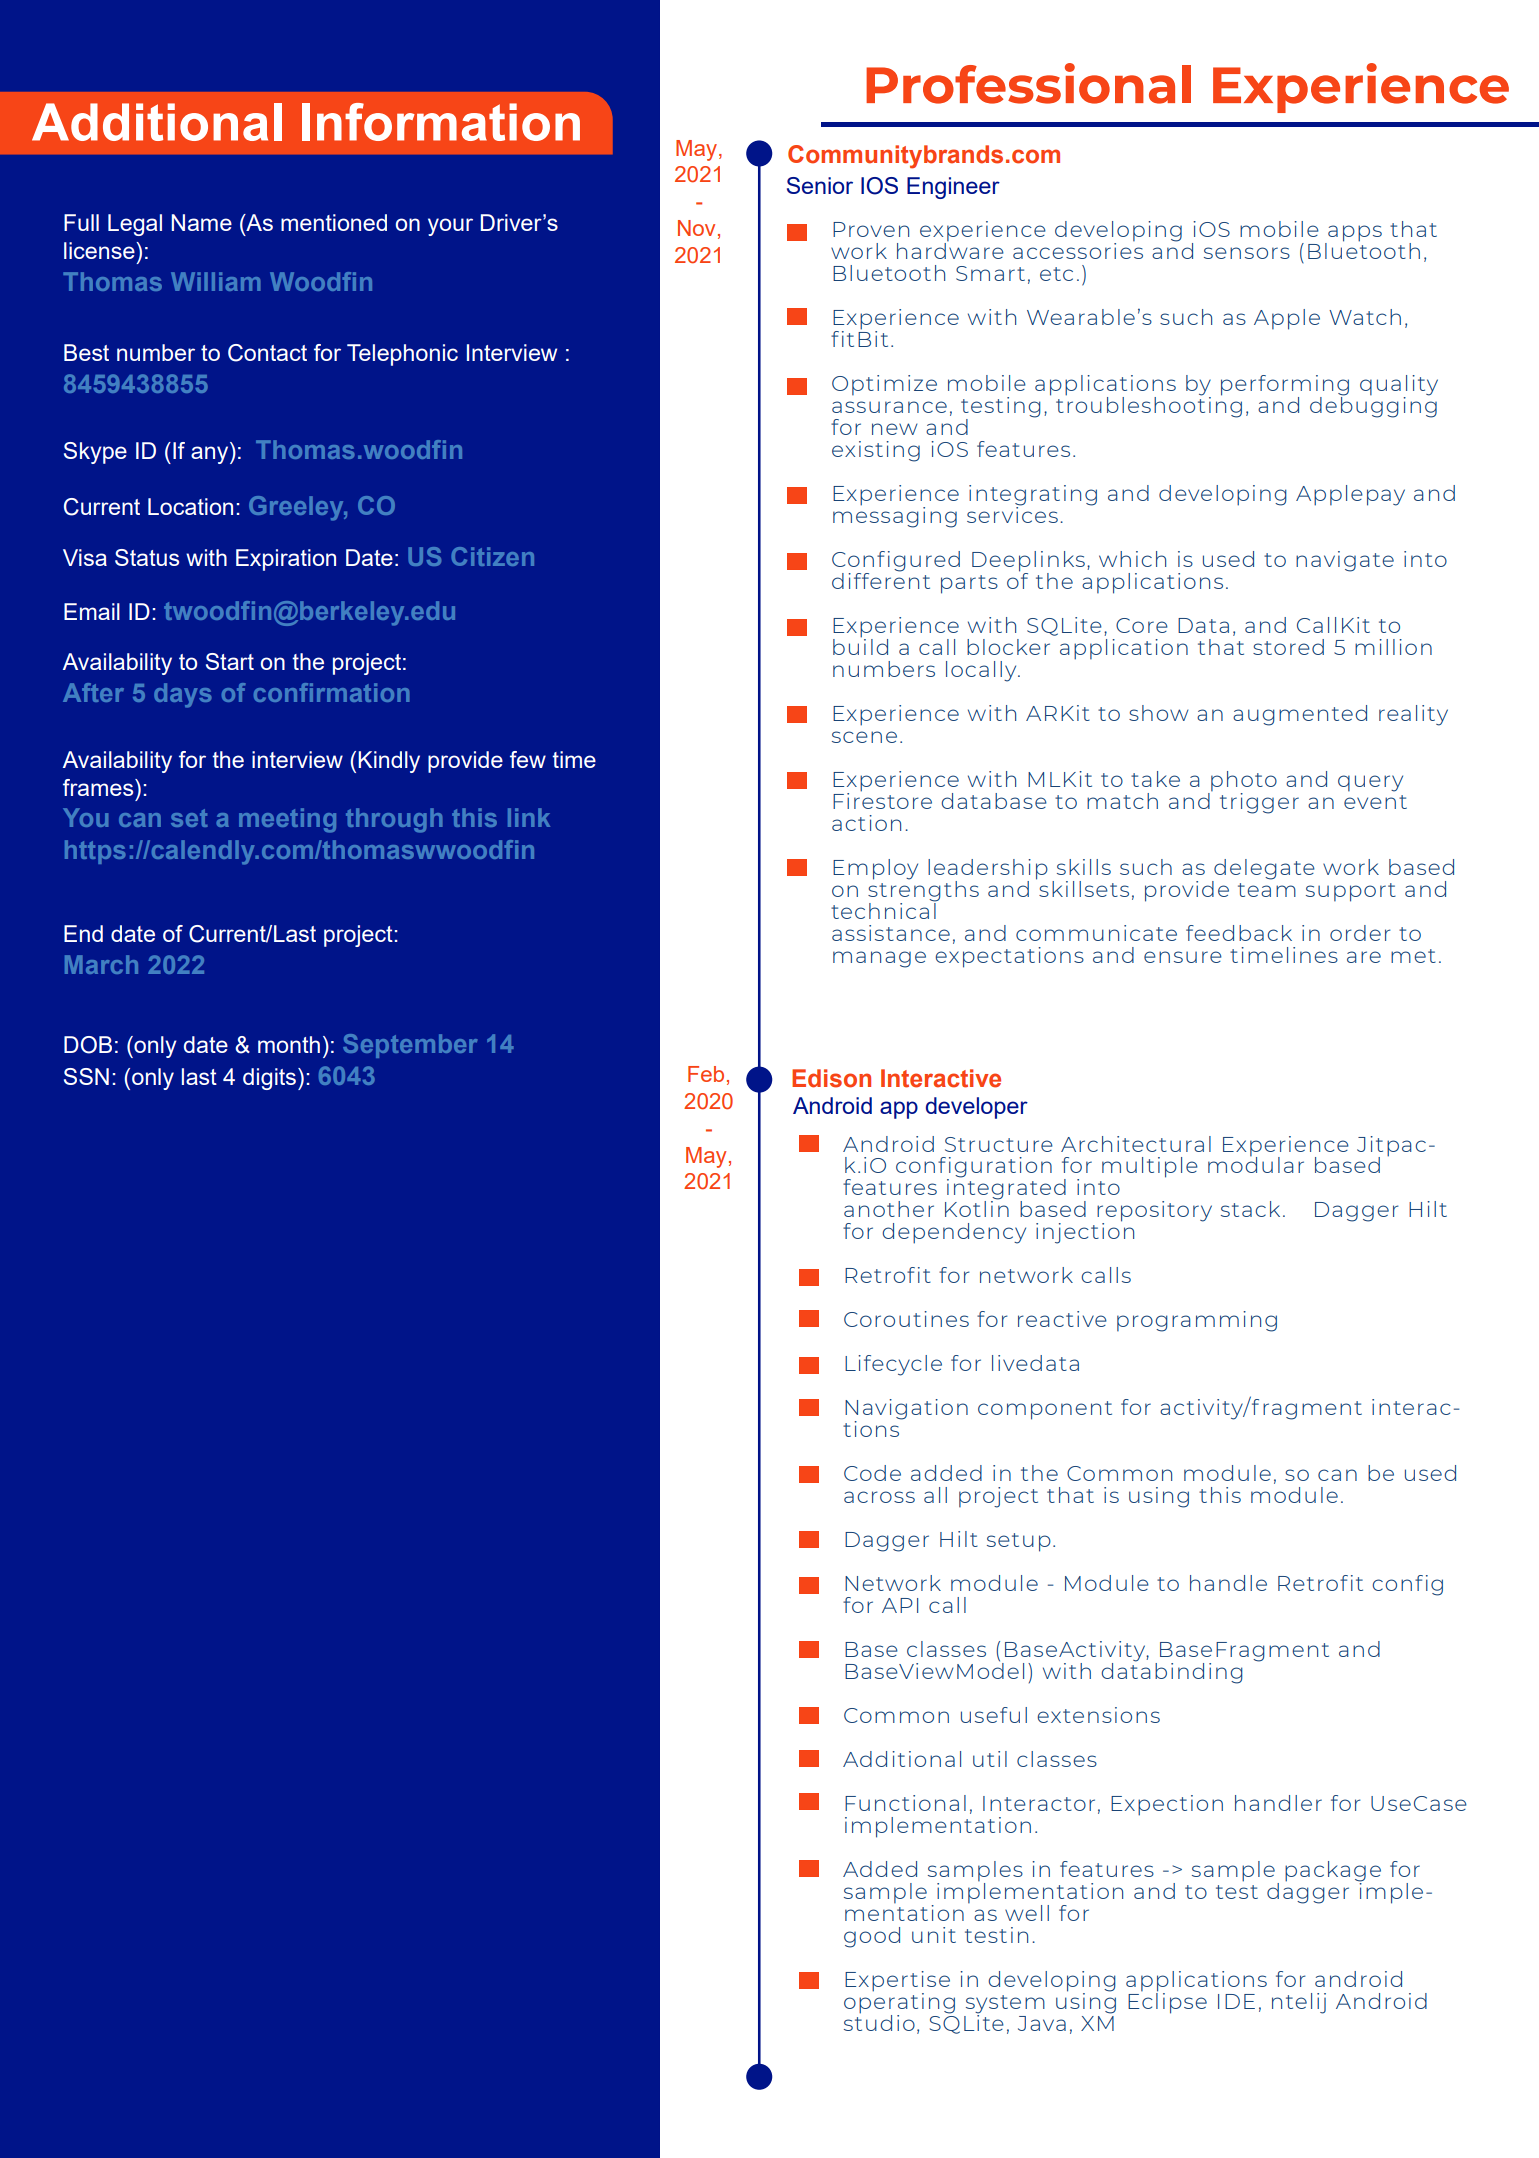 Image resolution: width=1539 pixels, height=2158 pixels. I want to click on digits, so click(269, 1079).
